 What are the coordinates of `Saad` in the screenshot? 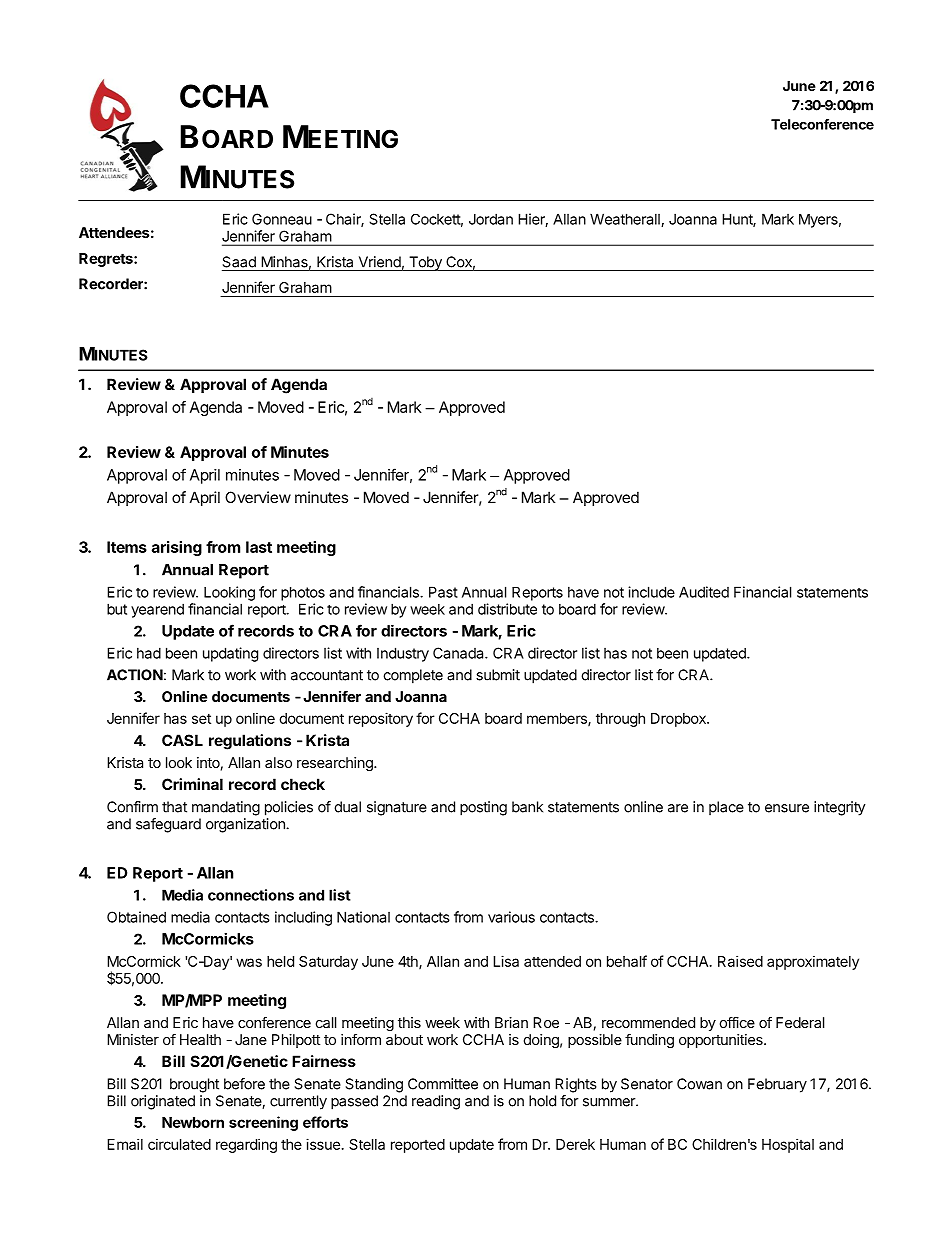 It's located at (239, 262).
